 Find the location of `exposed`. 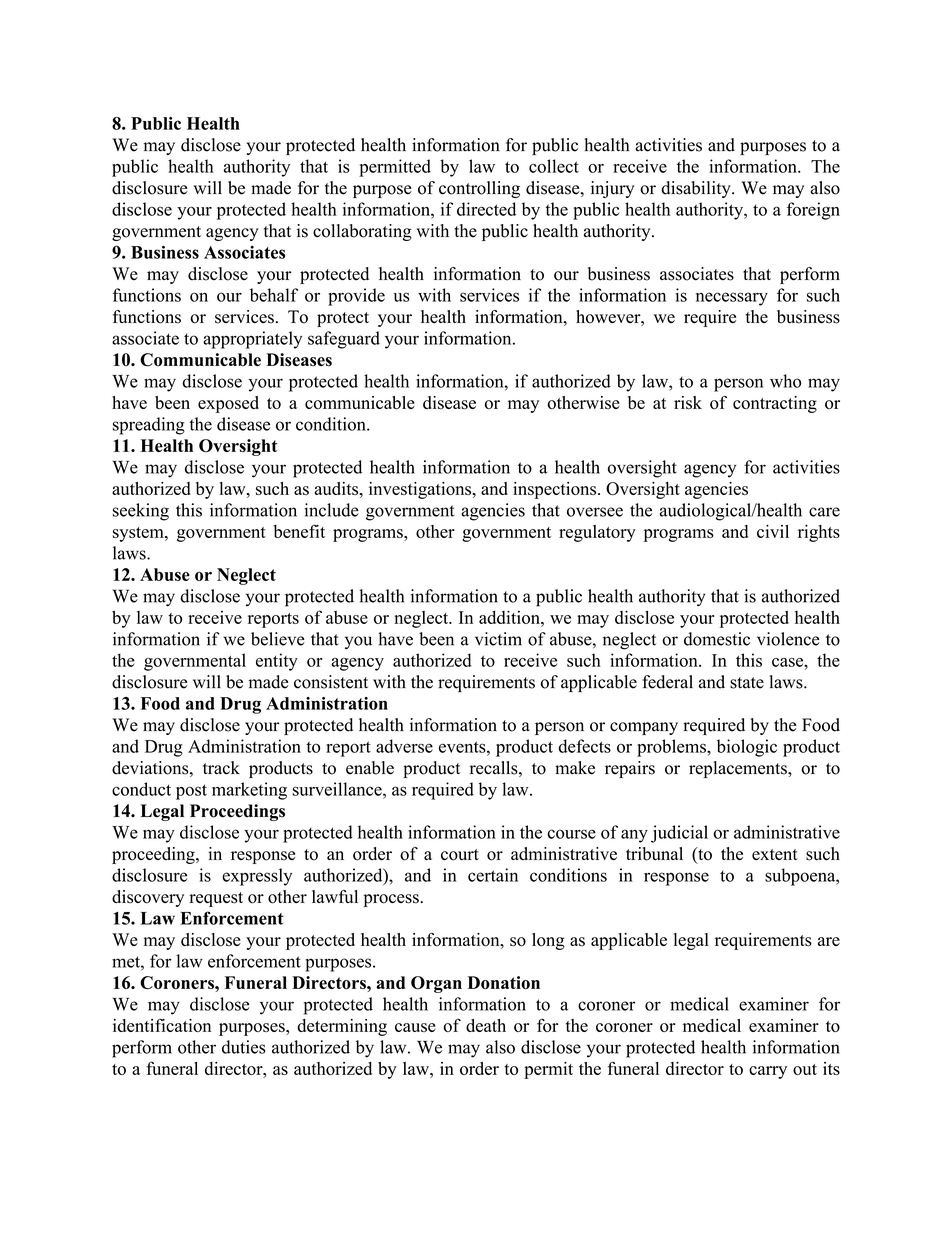

exposed is located at coordinates (228, 404).
